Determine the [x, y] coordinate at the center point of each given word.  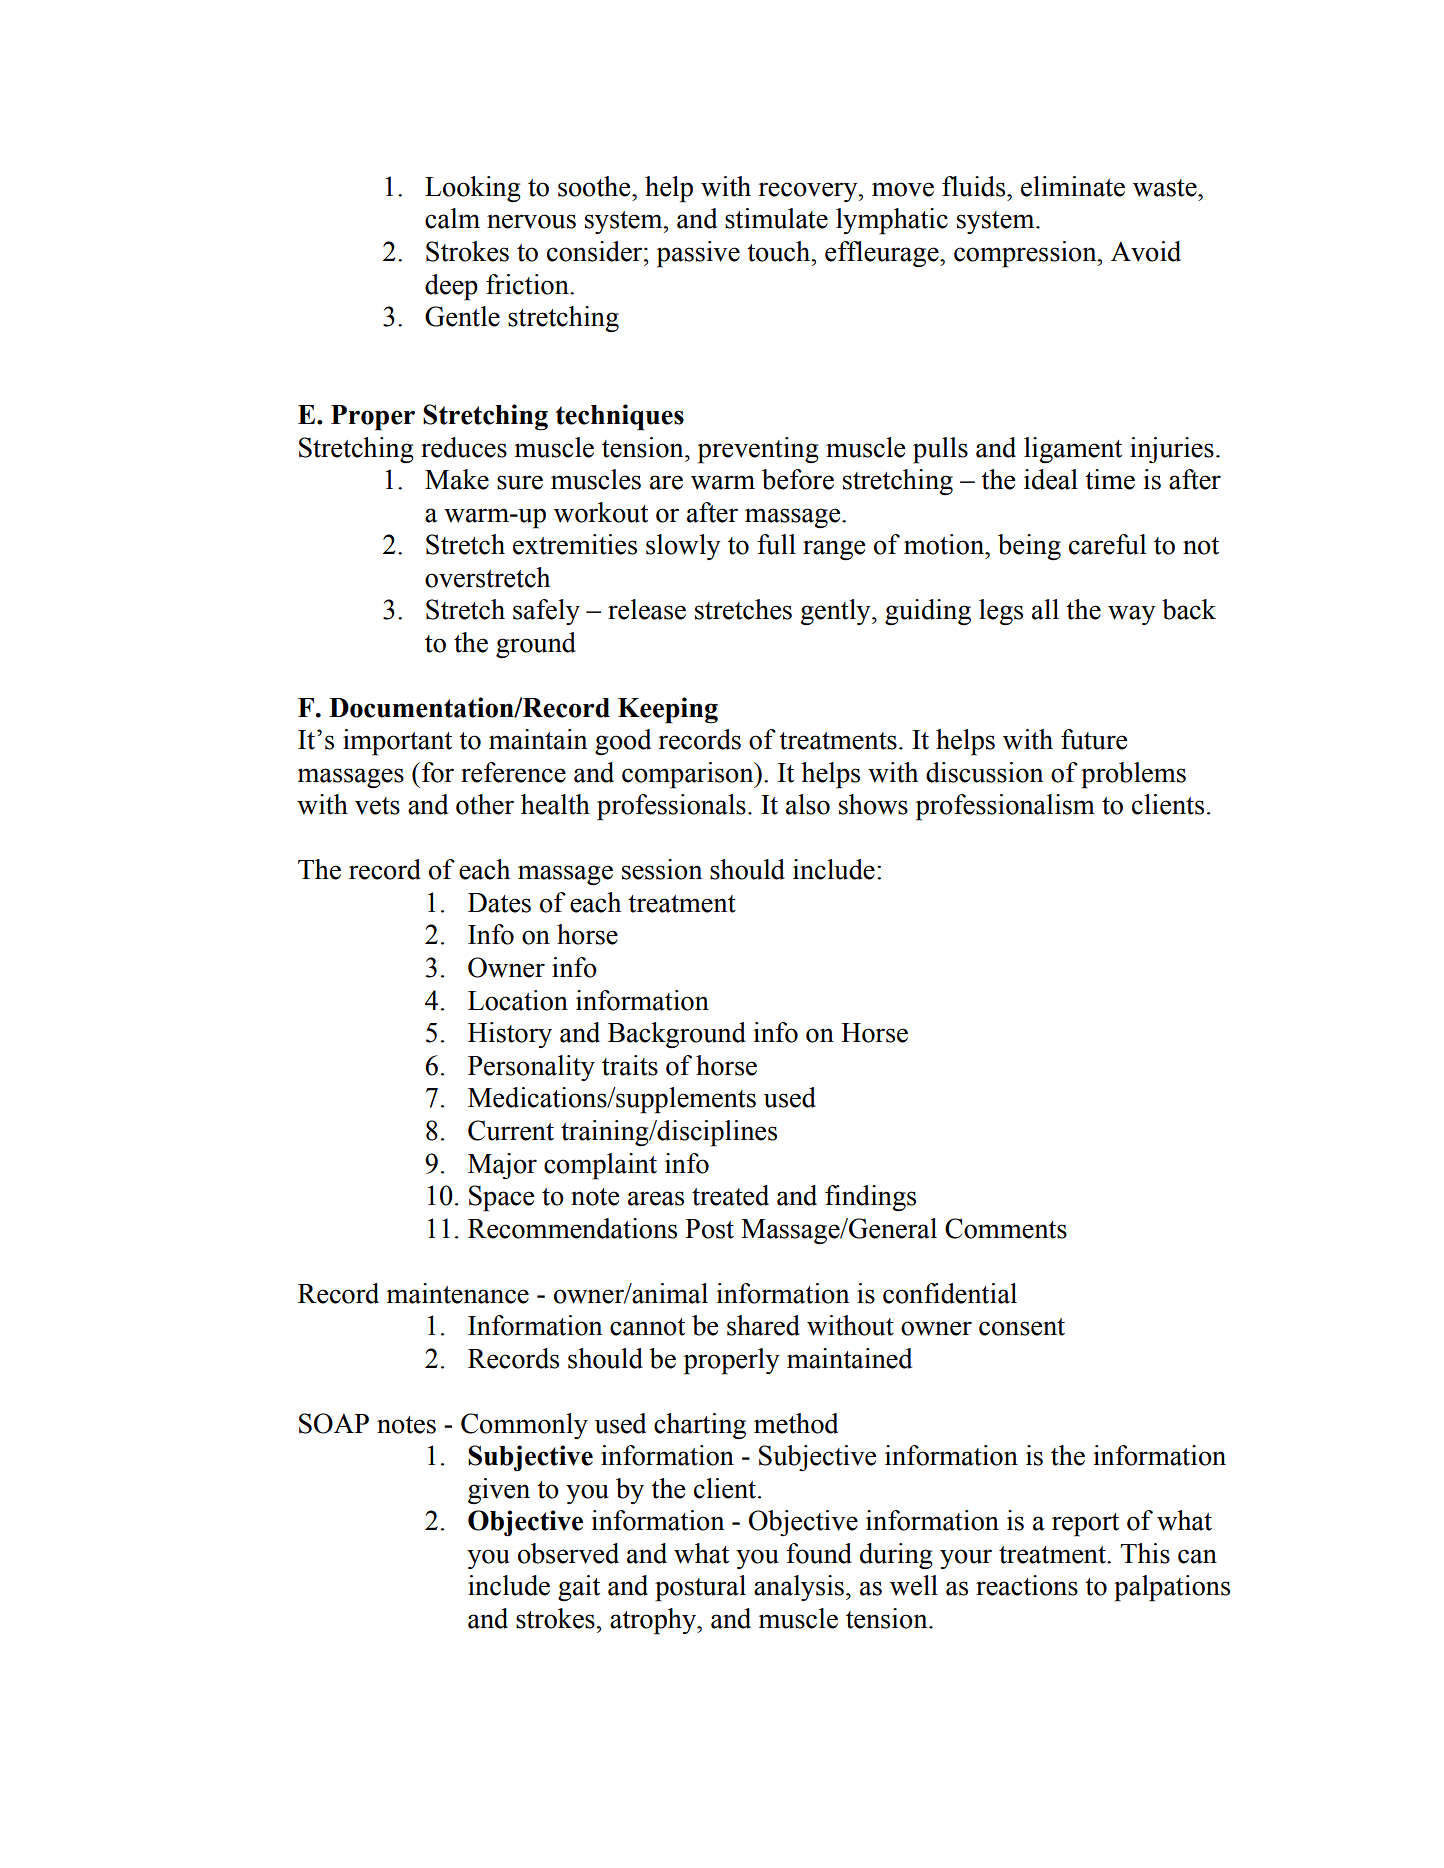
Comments [1006, 1228]
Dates [499, 903]
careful [1107, 544]
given [499, 1491]
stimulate [776, 218]
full [776, 544]
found [819, 1553]
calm [452, 218]
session [662, 869]
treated [730, 1195]
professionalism [1005, 807]
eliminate [1073, 186]
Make [457, 479]
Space [501, 1198]
